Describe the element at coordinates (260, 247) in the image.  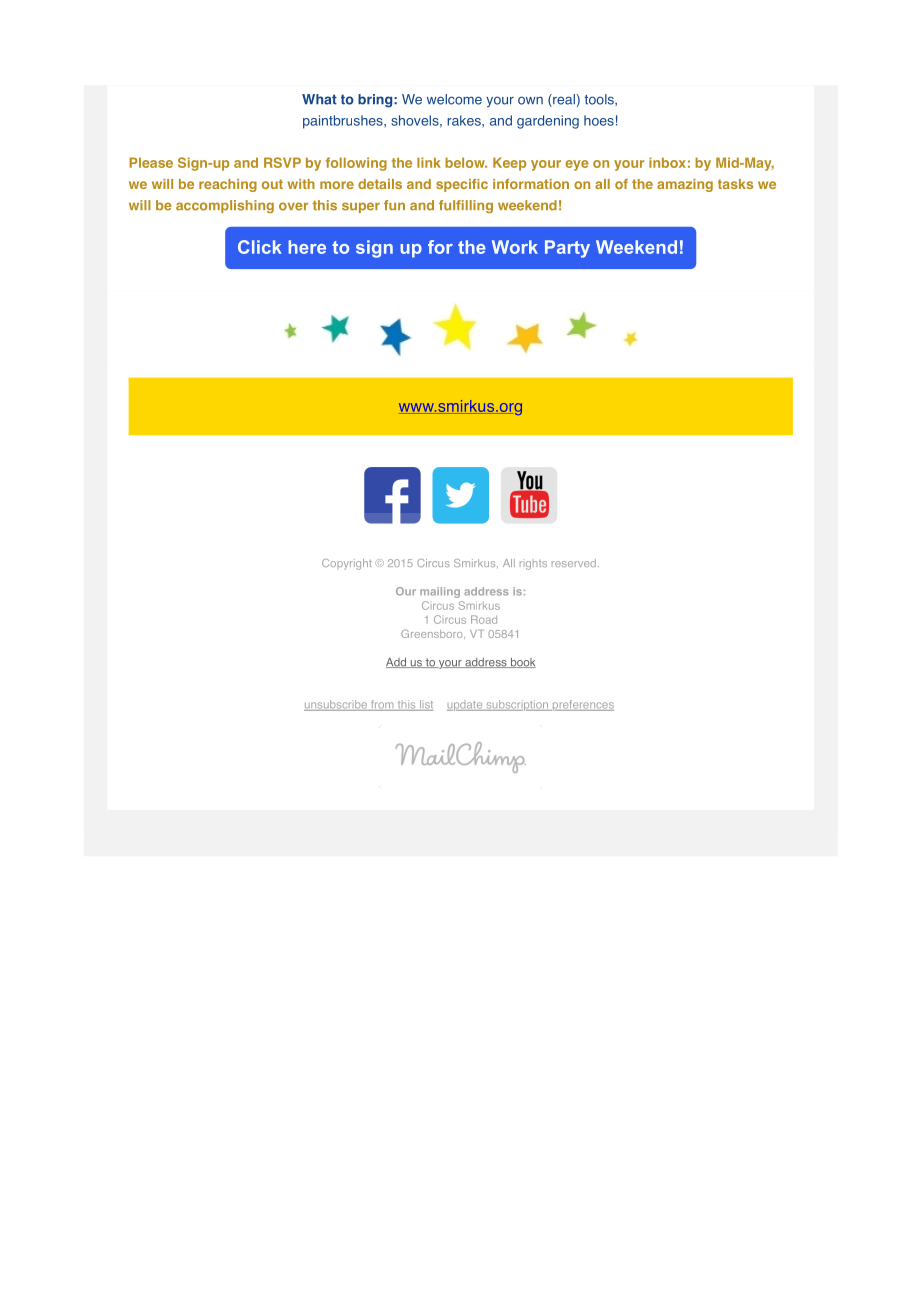
I see `Click` at that location.
